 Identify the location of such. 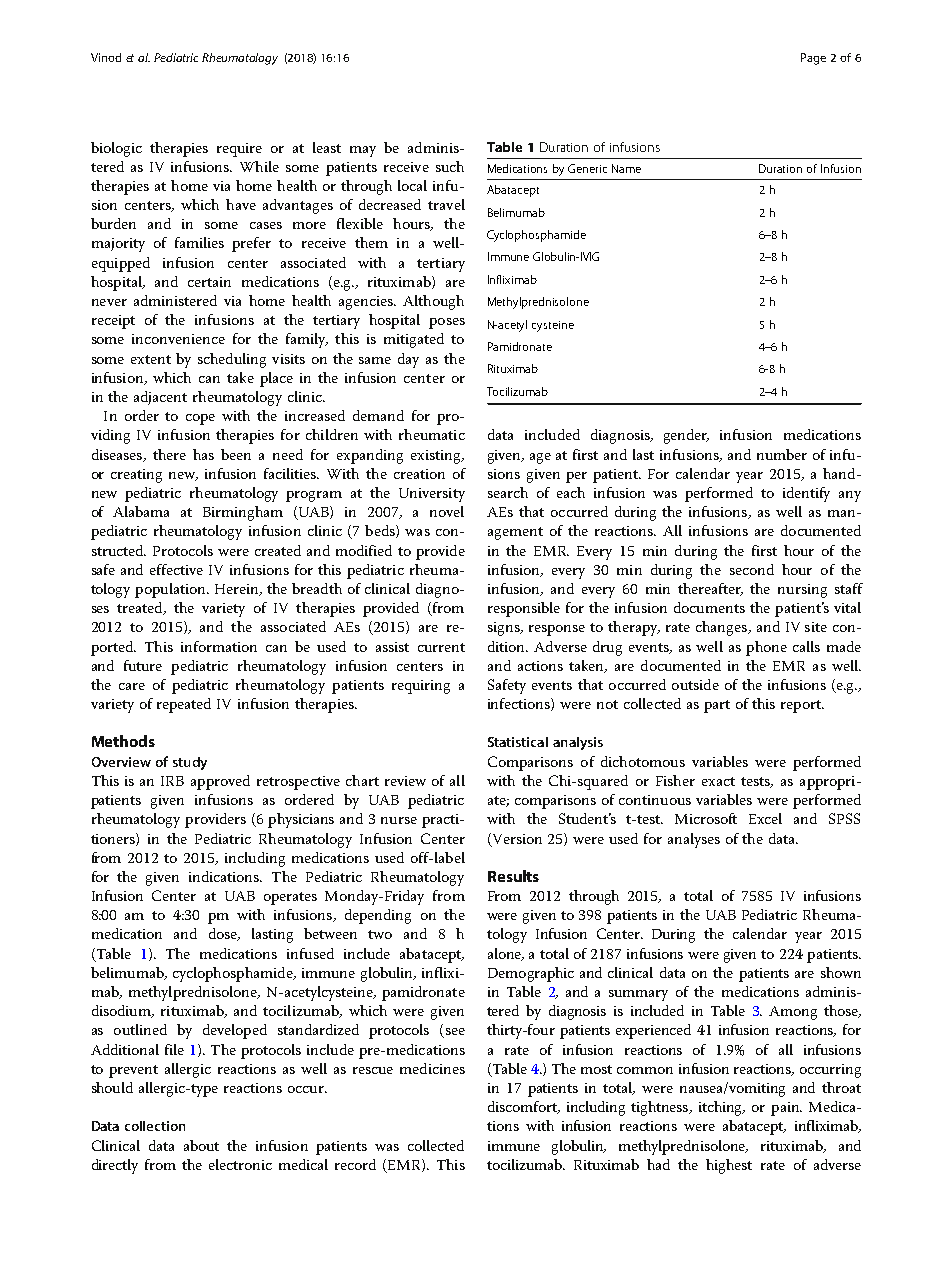
(450, 166).
